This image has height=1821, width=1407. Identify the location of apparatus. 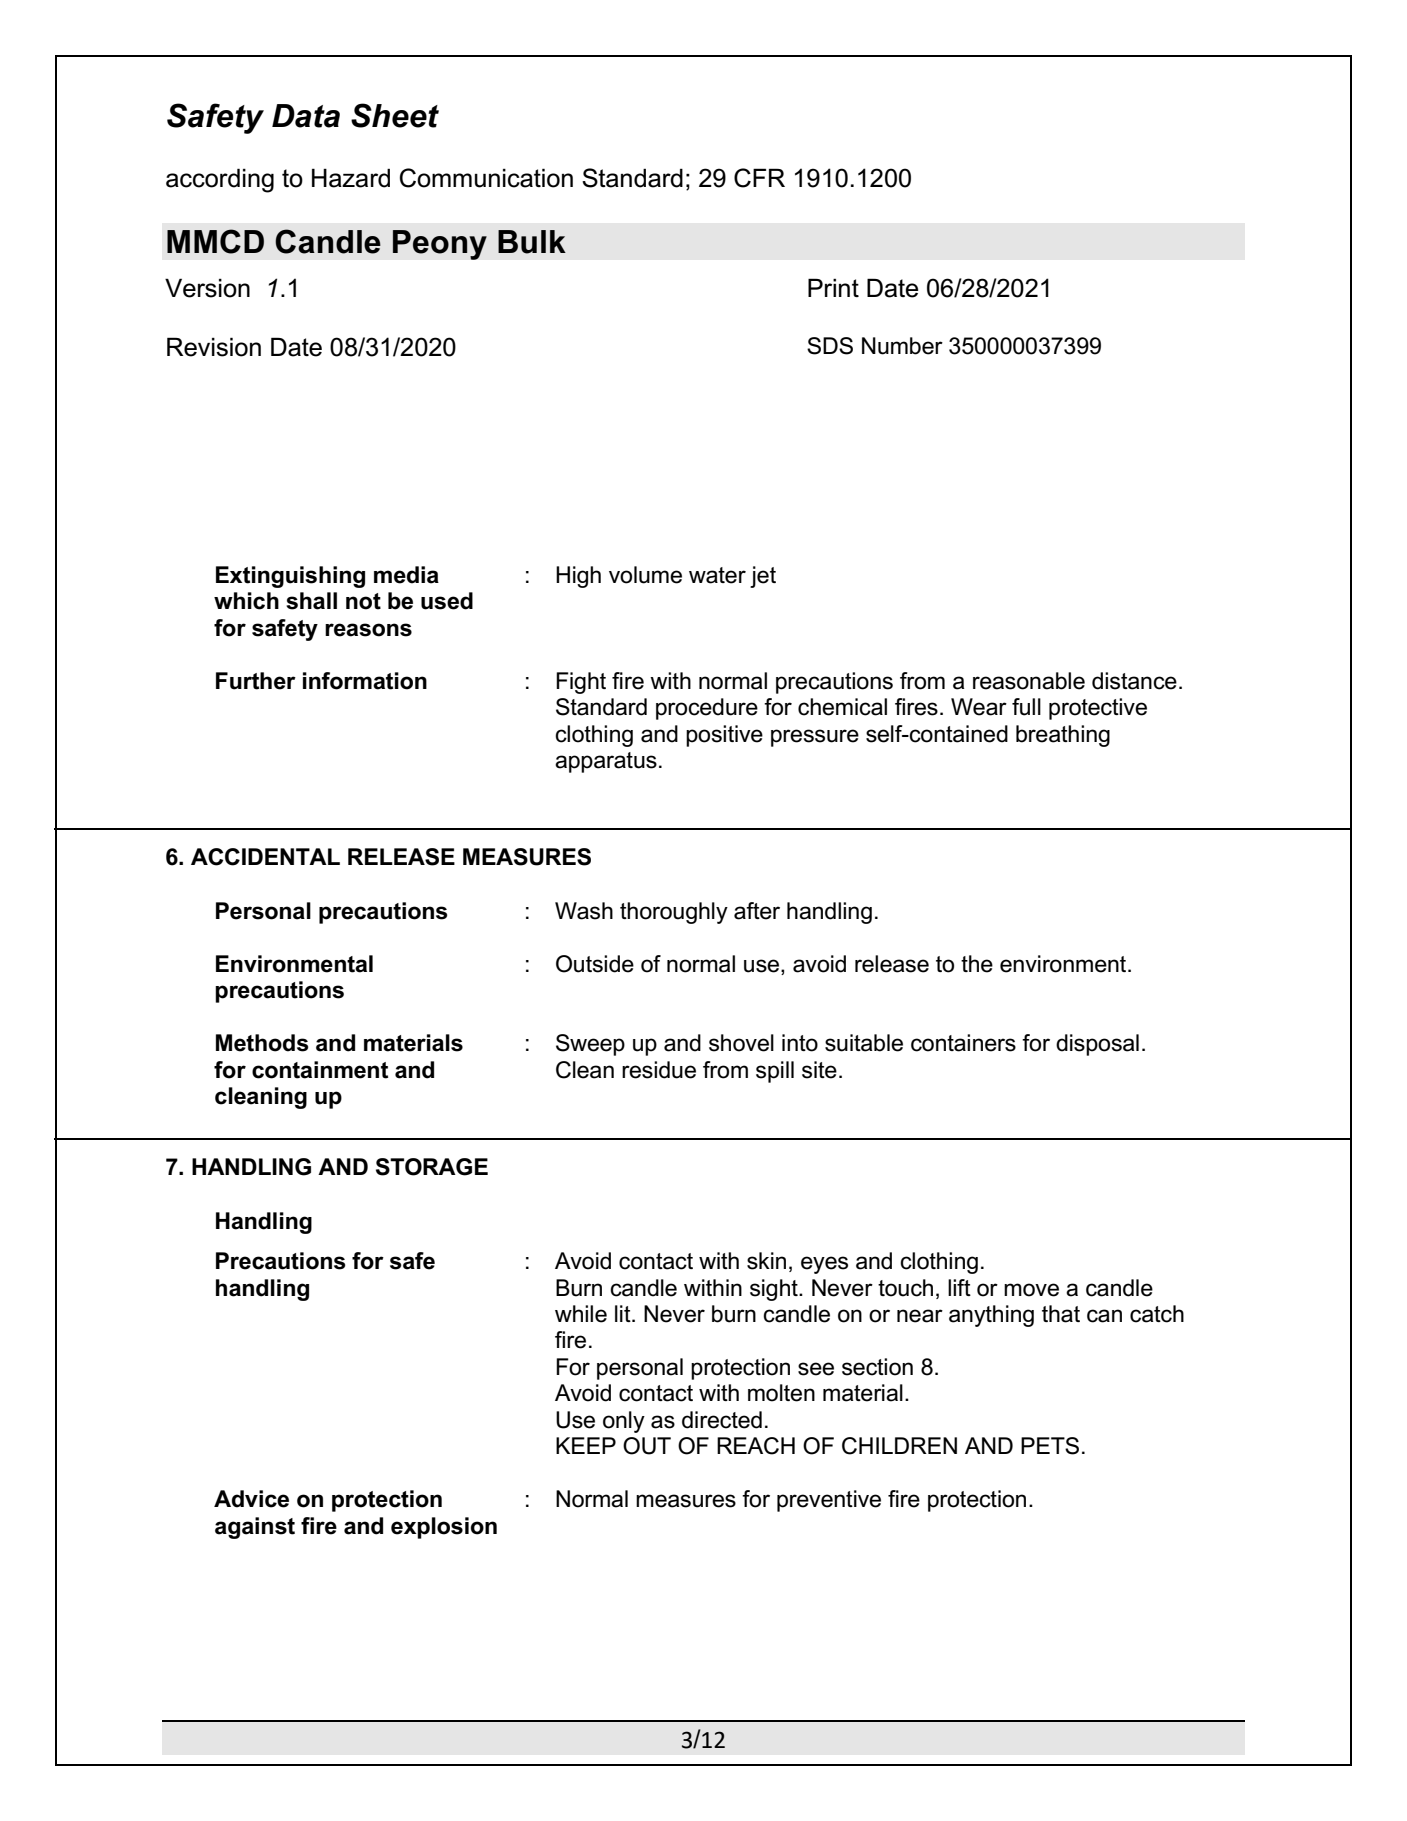
(606, 762).
